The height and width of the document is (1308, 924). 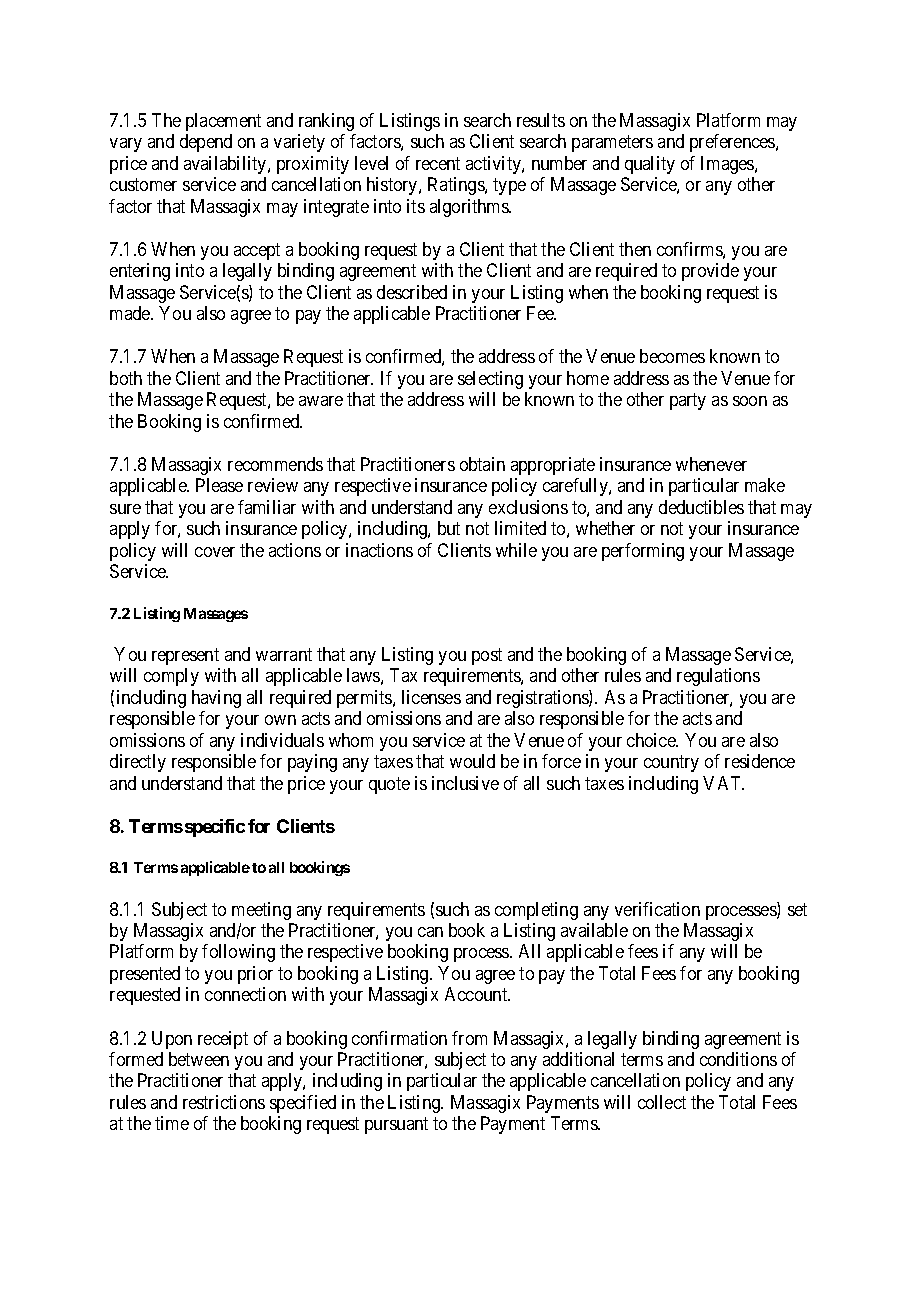 I want to click on recent, so click(x=438, y=163).
